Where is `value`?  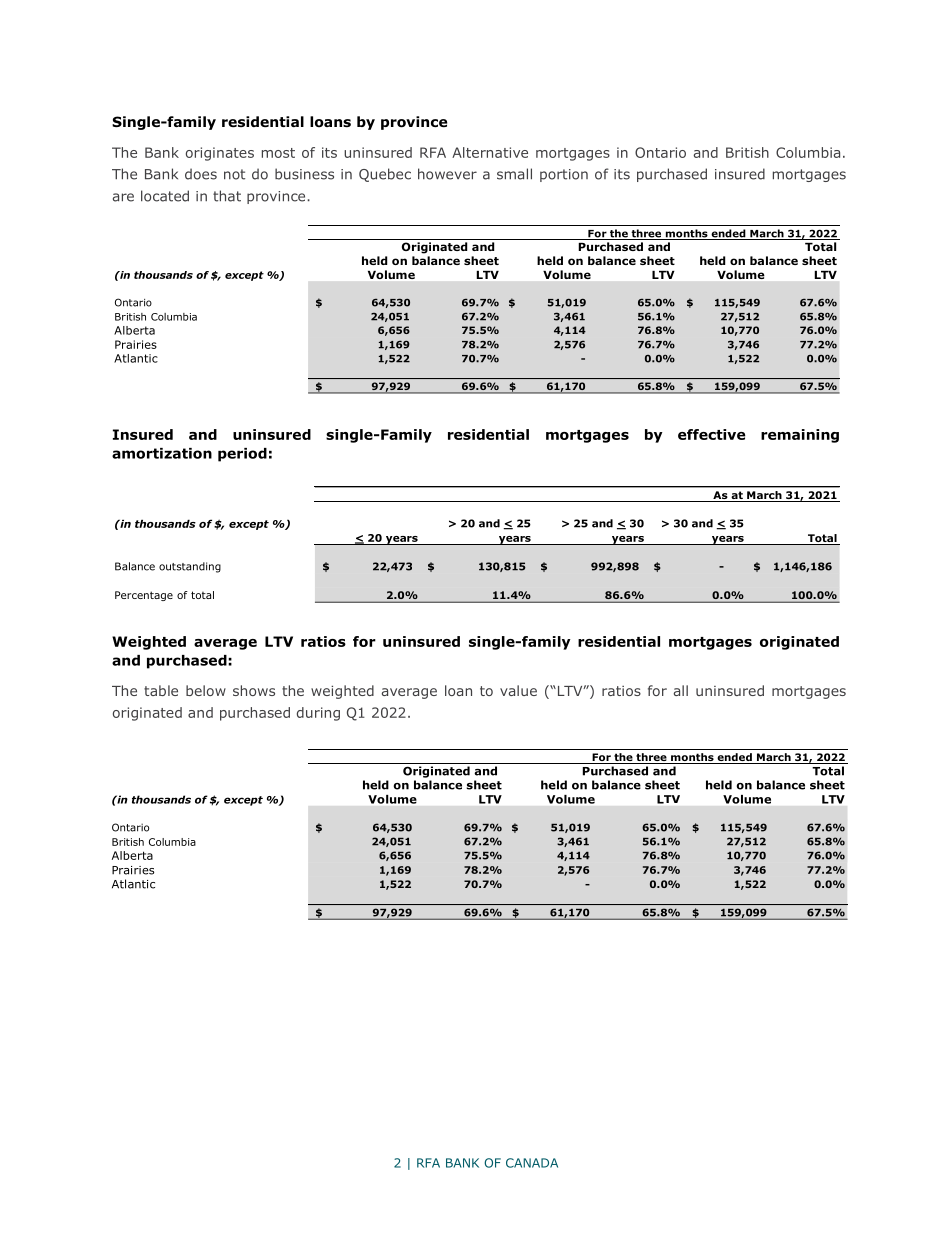
value is located at coordinates (518, 690).
